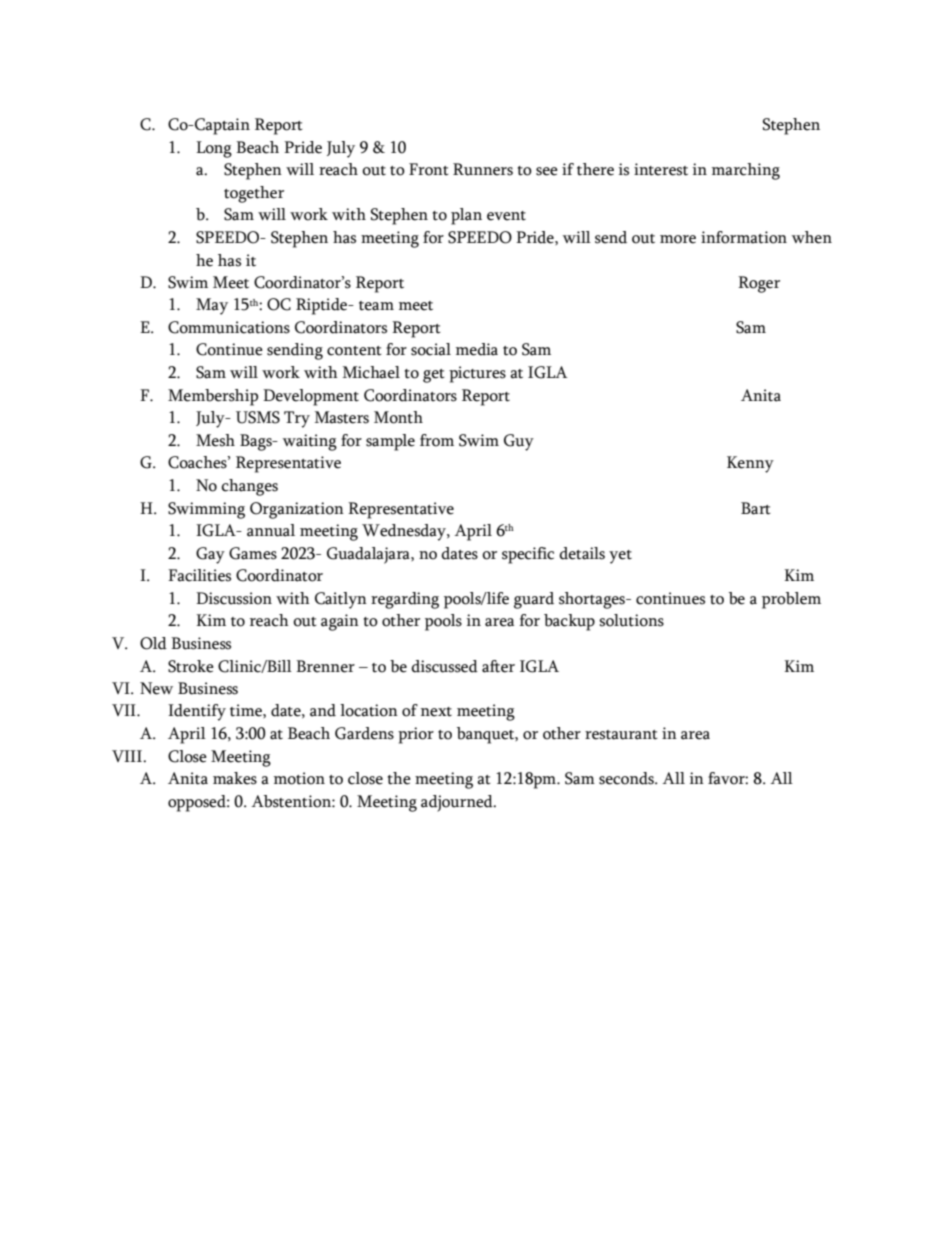 This screenshot has height=1233, width=952. I want to click on makes, so click(235, 778).
